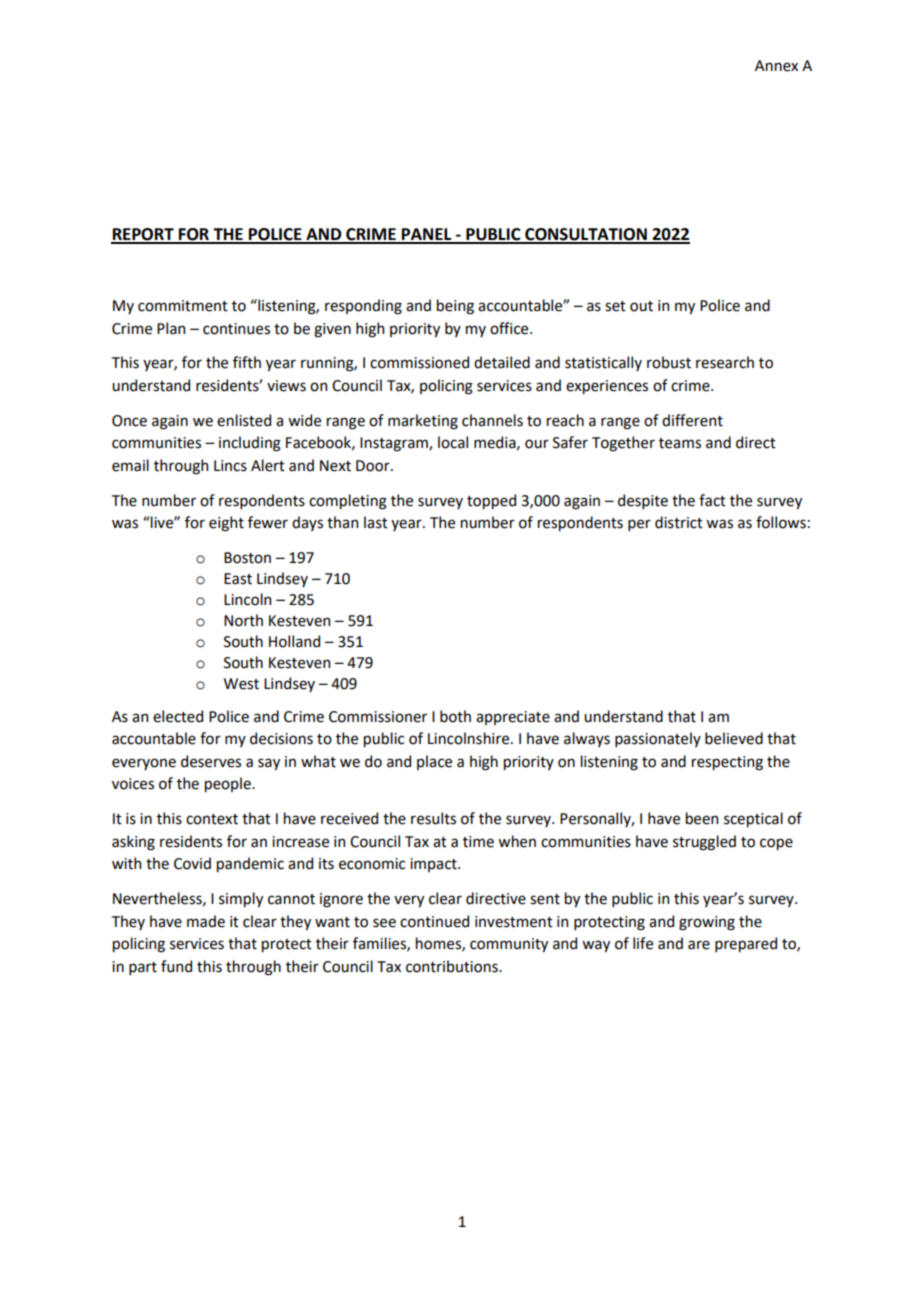  What do you see at coordinates (241, 684) in the image?
I see `West` at bounding box center [241, 684].
